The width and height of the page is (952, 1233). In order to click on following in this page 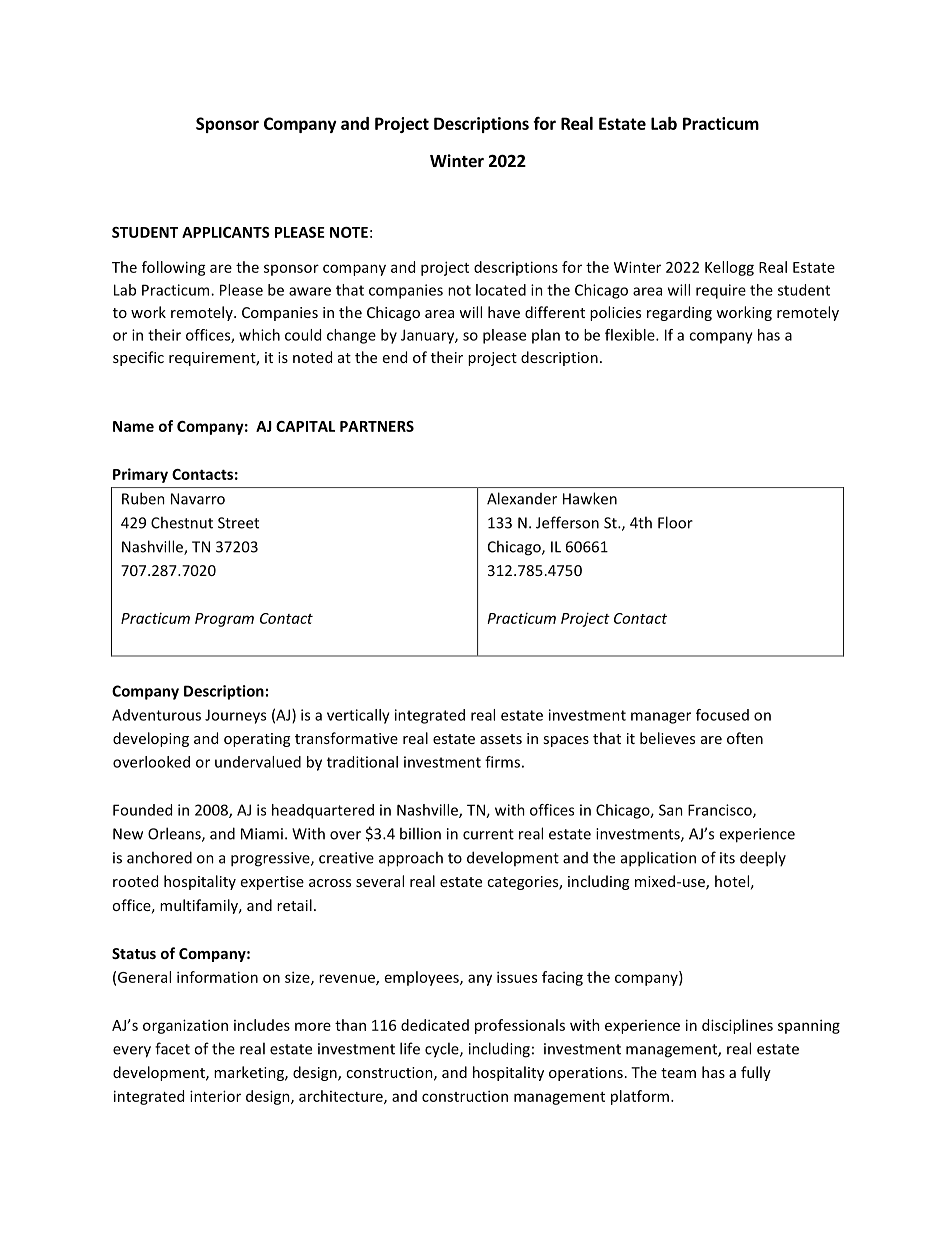, I will do `click(174, 268)`.
